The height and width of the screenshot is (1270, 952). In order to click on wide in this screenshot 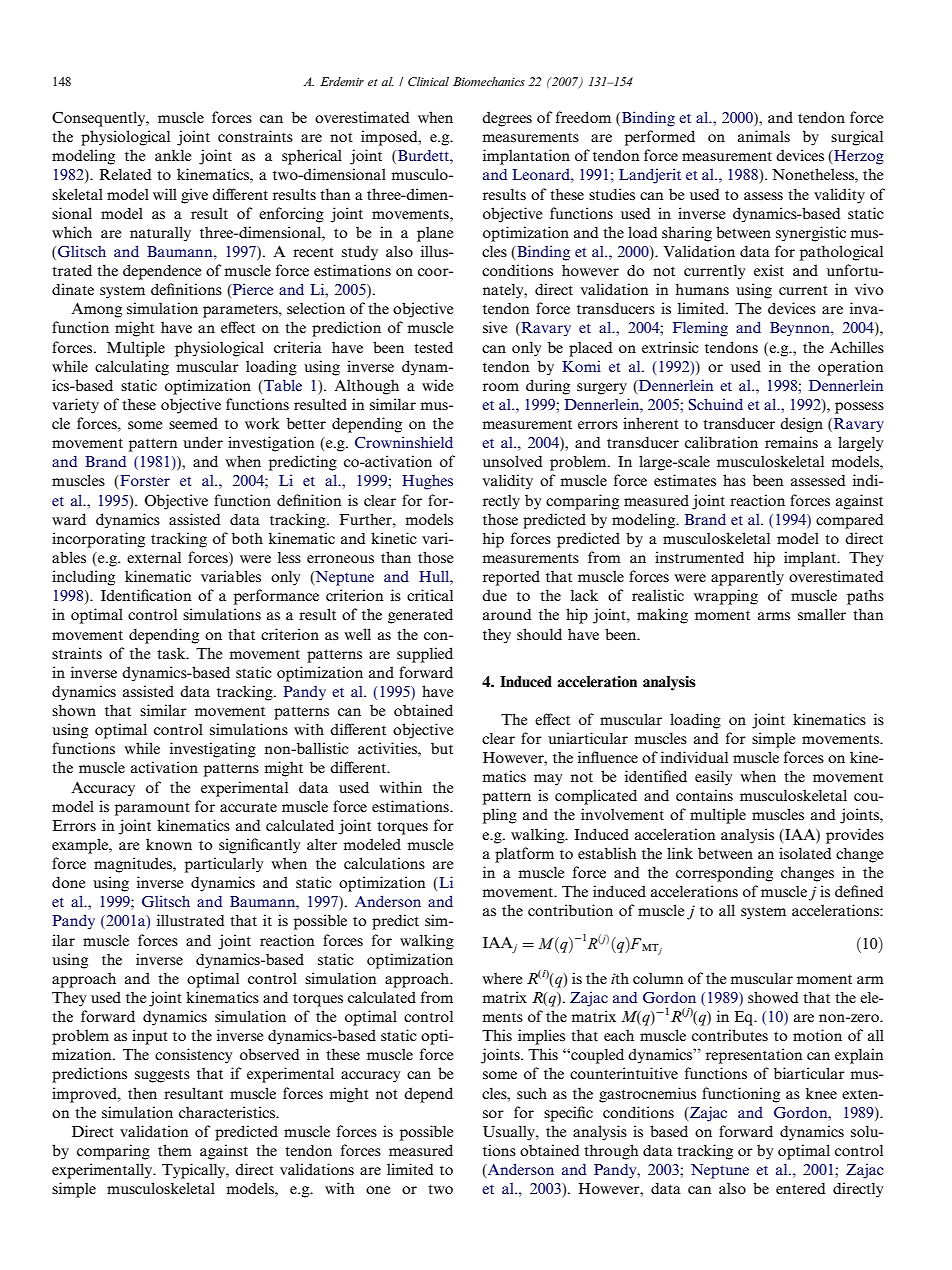, I will do `click(438, 385)`.
